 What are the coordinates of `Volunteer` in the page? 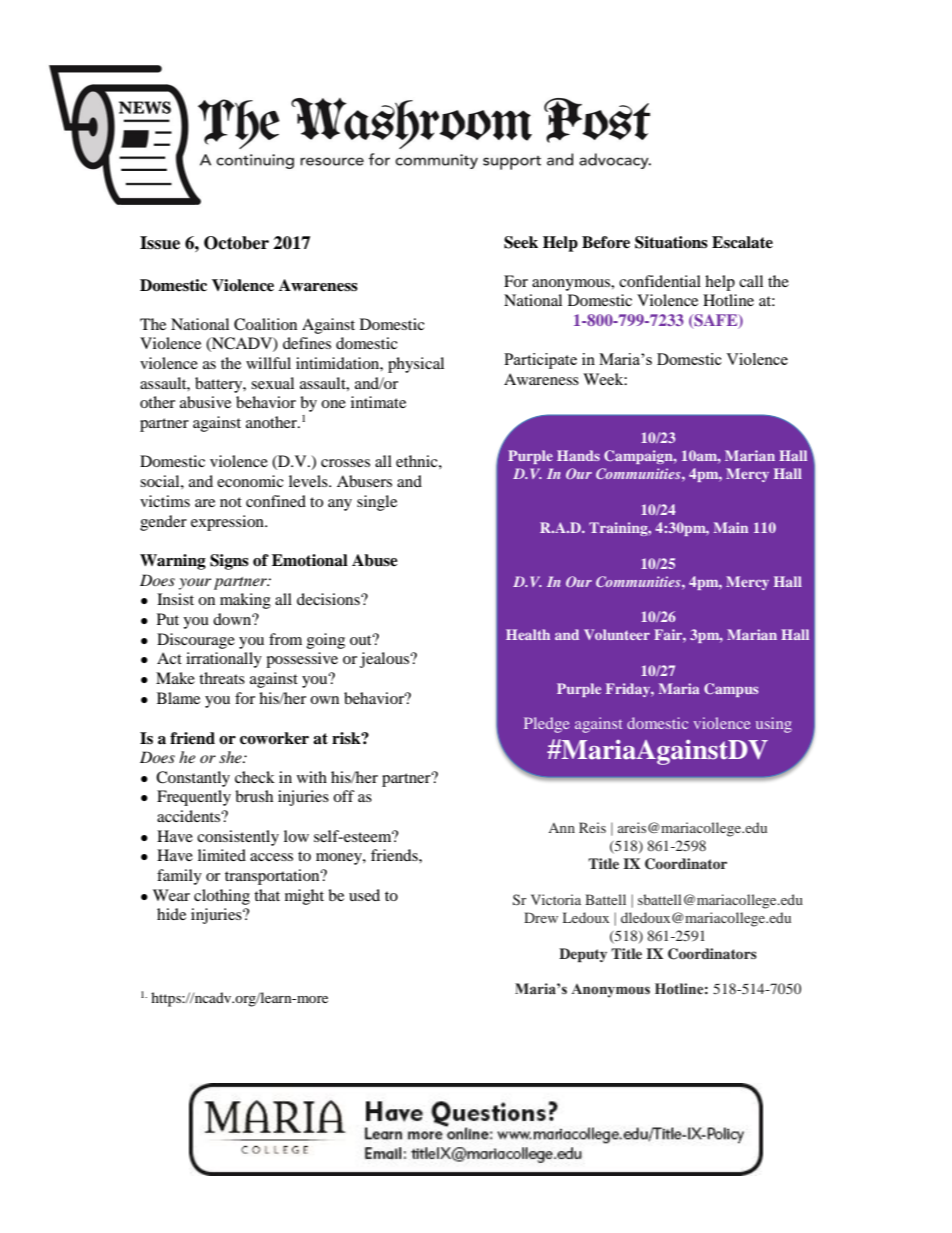 It's located at (617, 634).
